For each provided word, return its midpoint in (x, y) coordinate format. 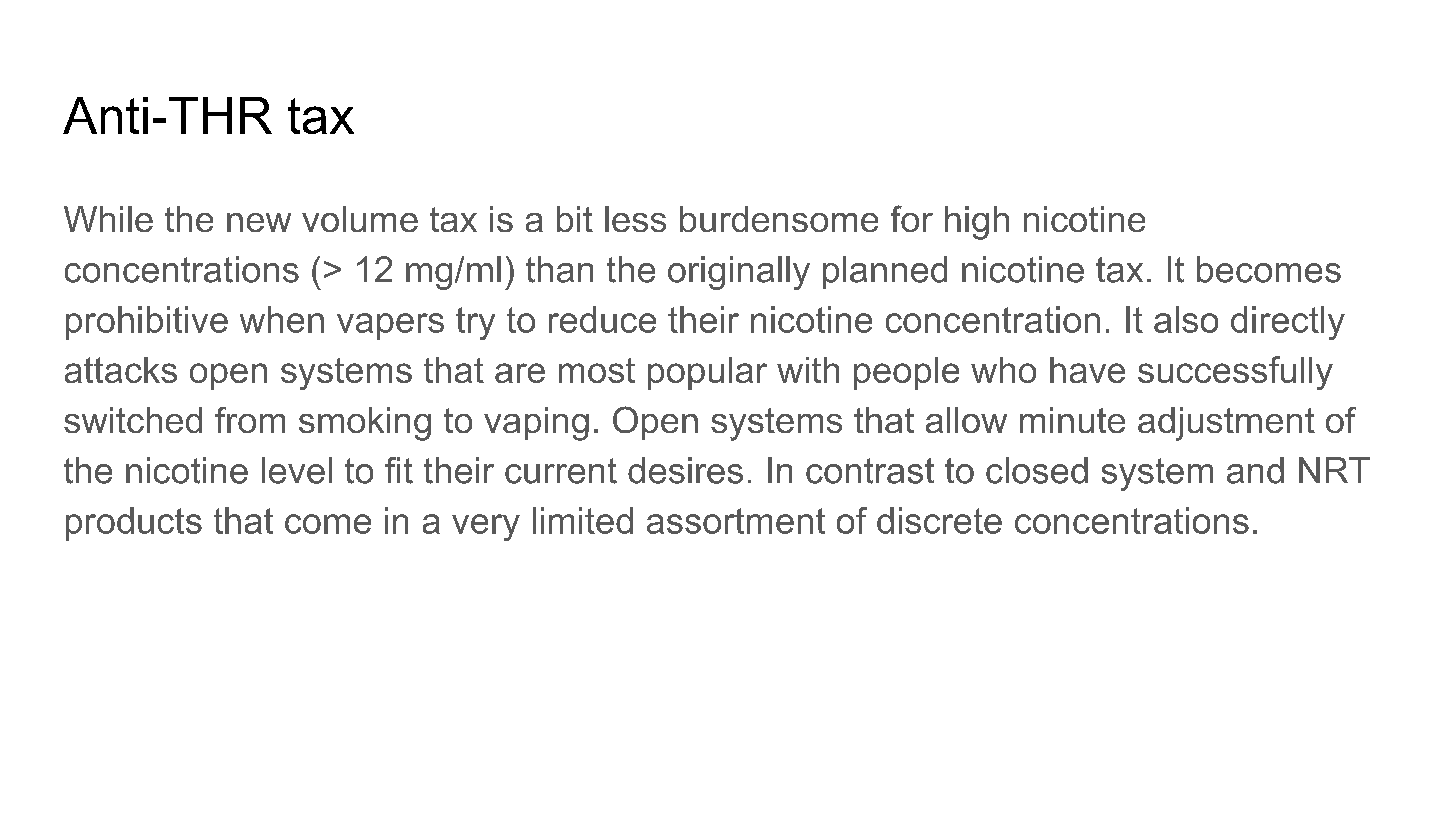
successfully (1235, 373)
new (259, 222)
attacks (121, 370)
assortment (736, 521)
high (977, 223)
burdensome (779, 219)
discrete (939, 520)
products (134, 524)
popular (707, 373)
